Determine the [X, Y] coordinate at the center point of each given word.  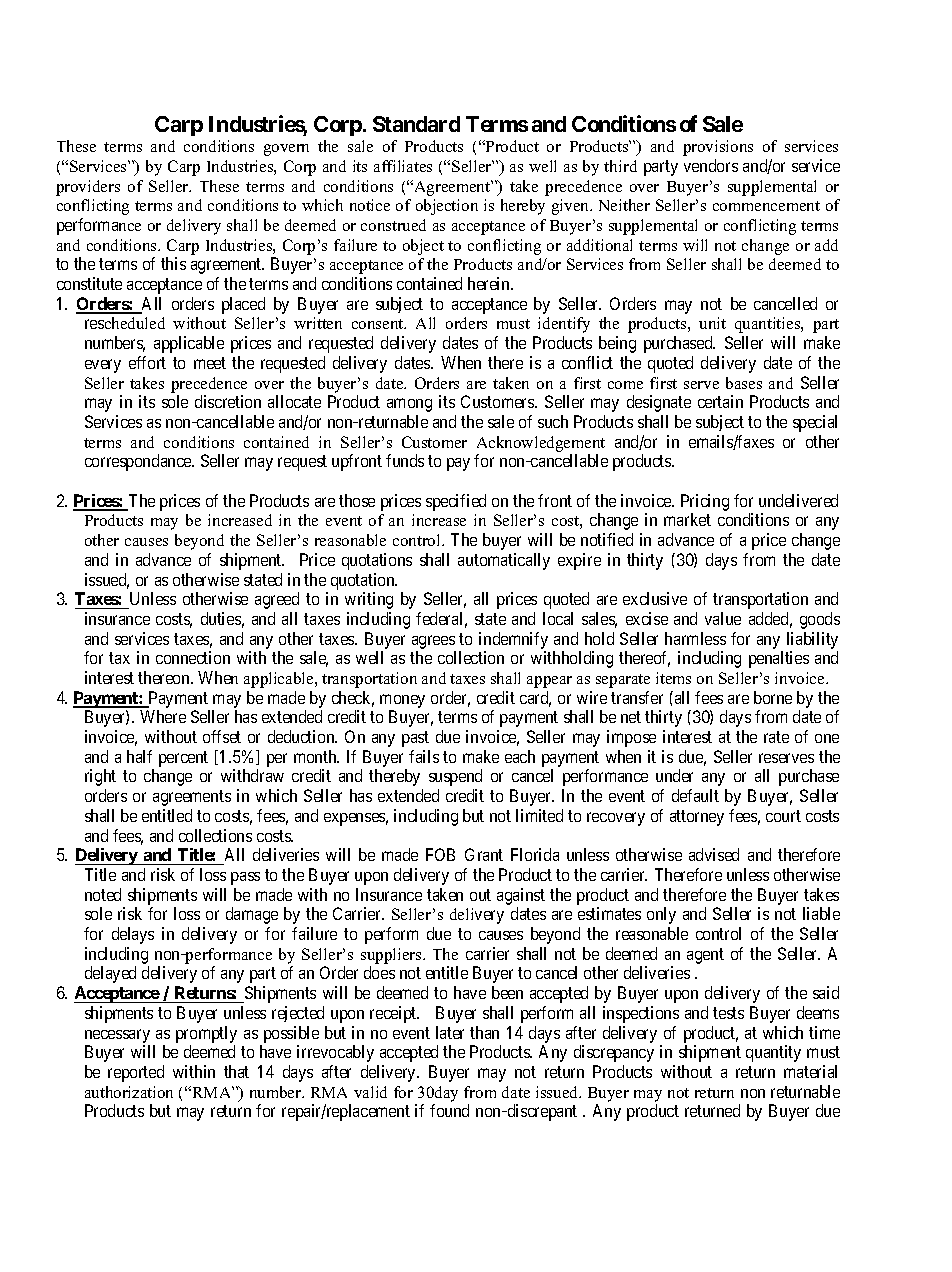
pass [245, 878]
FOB [440, 854]
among [409, 405]
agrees [433, 642]
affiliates [403, 166]
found [449, 1110]
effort [147, 362]
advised [714, 854]
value [723, 618]
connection [193, 657]
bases [744, 383]
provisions [718, 148]
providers [88, 188]
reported [136, 1073]
